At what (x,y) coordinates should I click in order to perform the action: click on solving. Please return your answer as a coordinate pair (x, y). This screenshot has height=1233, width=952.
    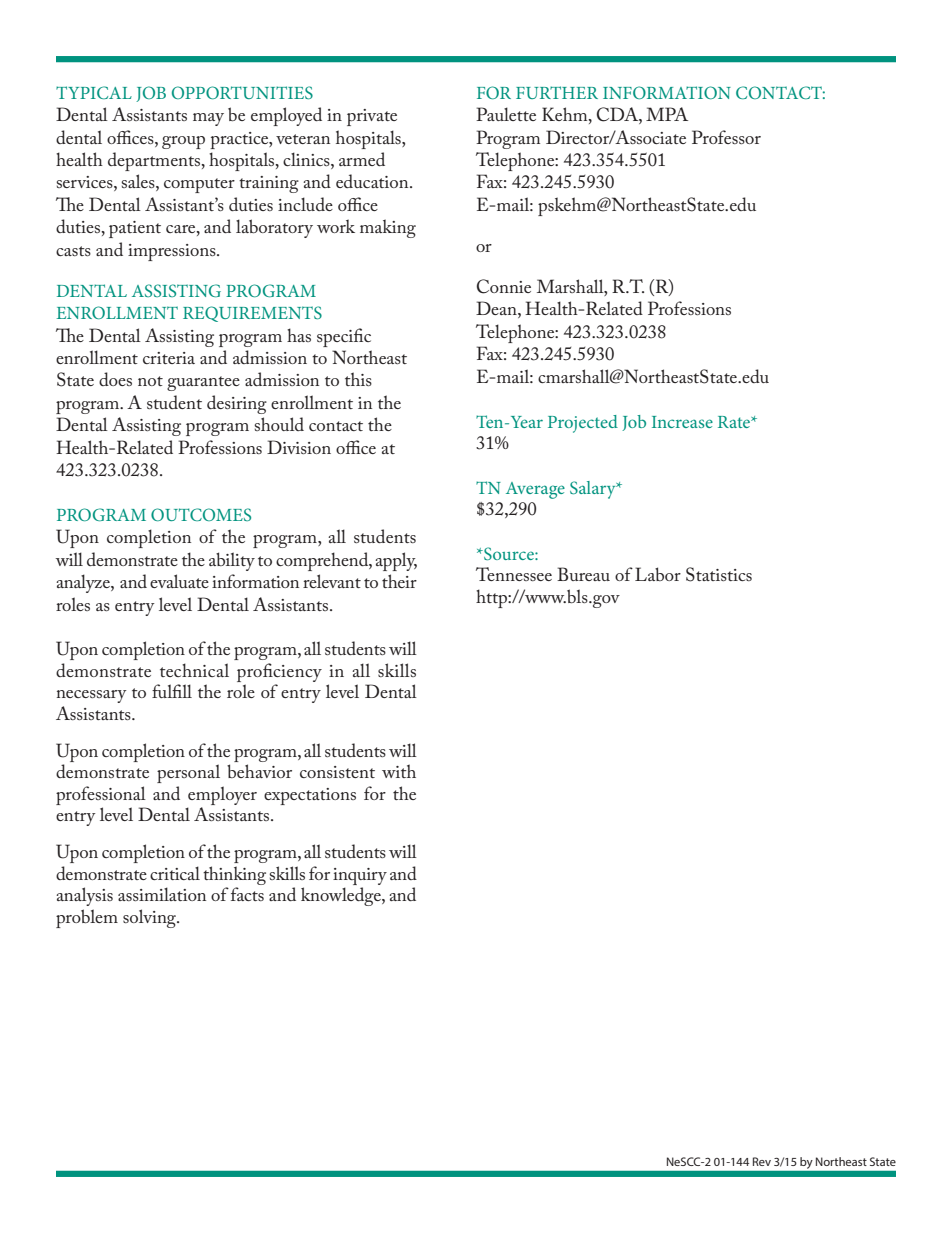
    Looking at the image, I should click on (151, 918).
